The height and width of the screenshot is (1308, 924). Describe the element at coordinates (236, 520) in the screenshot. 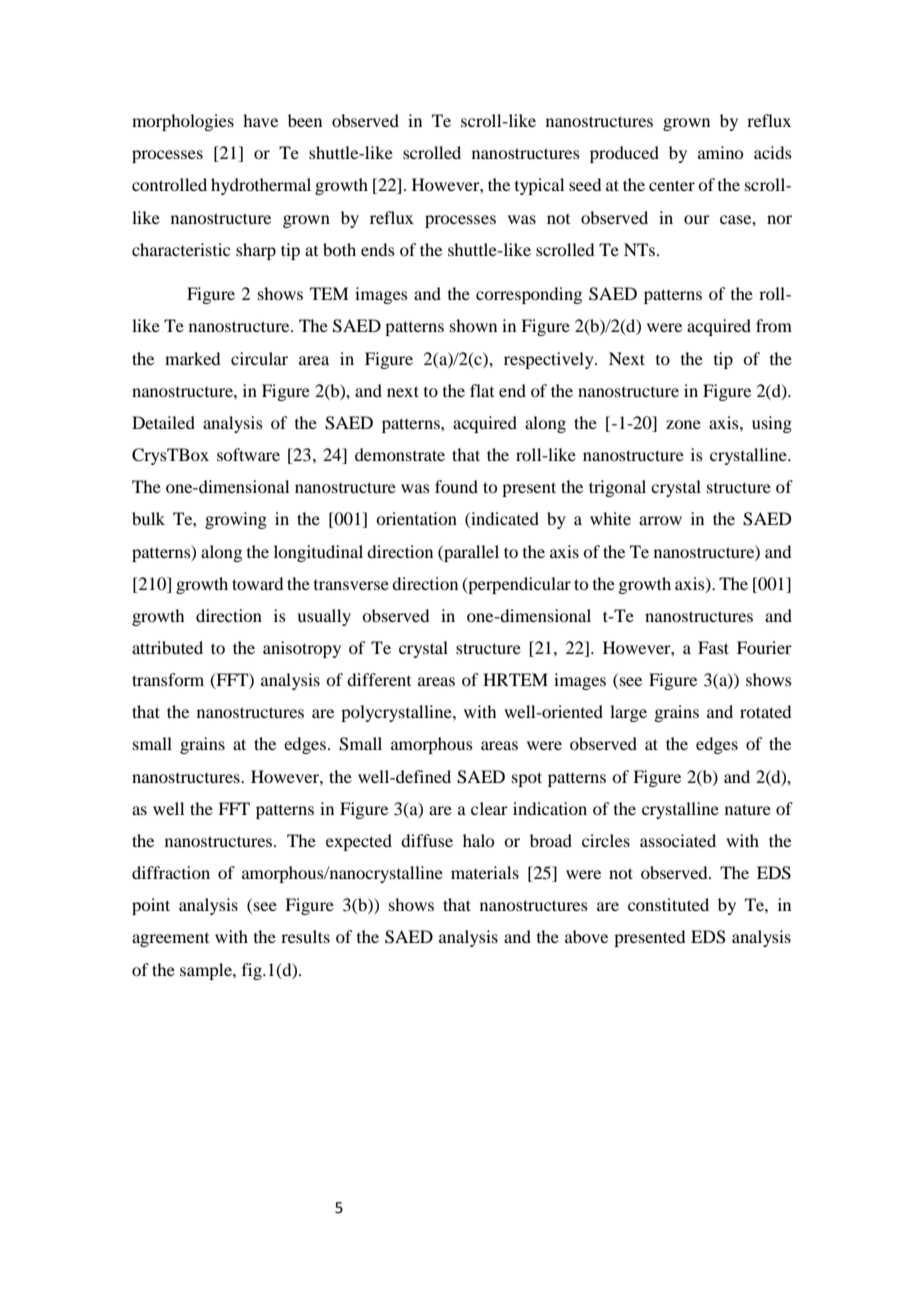

I see `growing` at that location.
